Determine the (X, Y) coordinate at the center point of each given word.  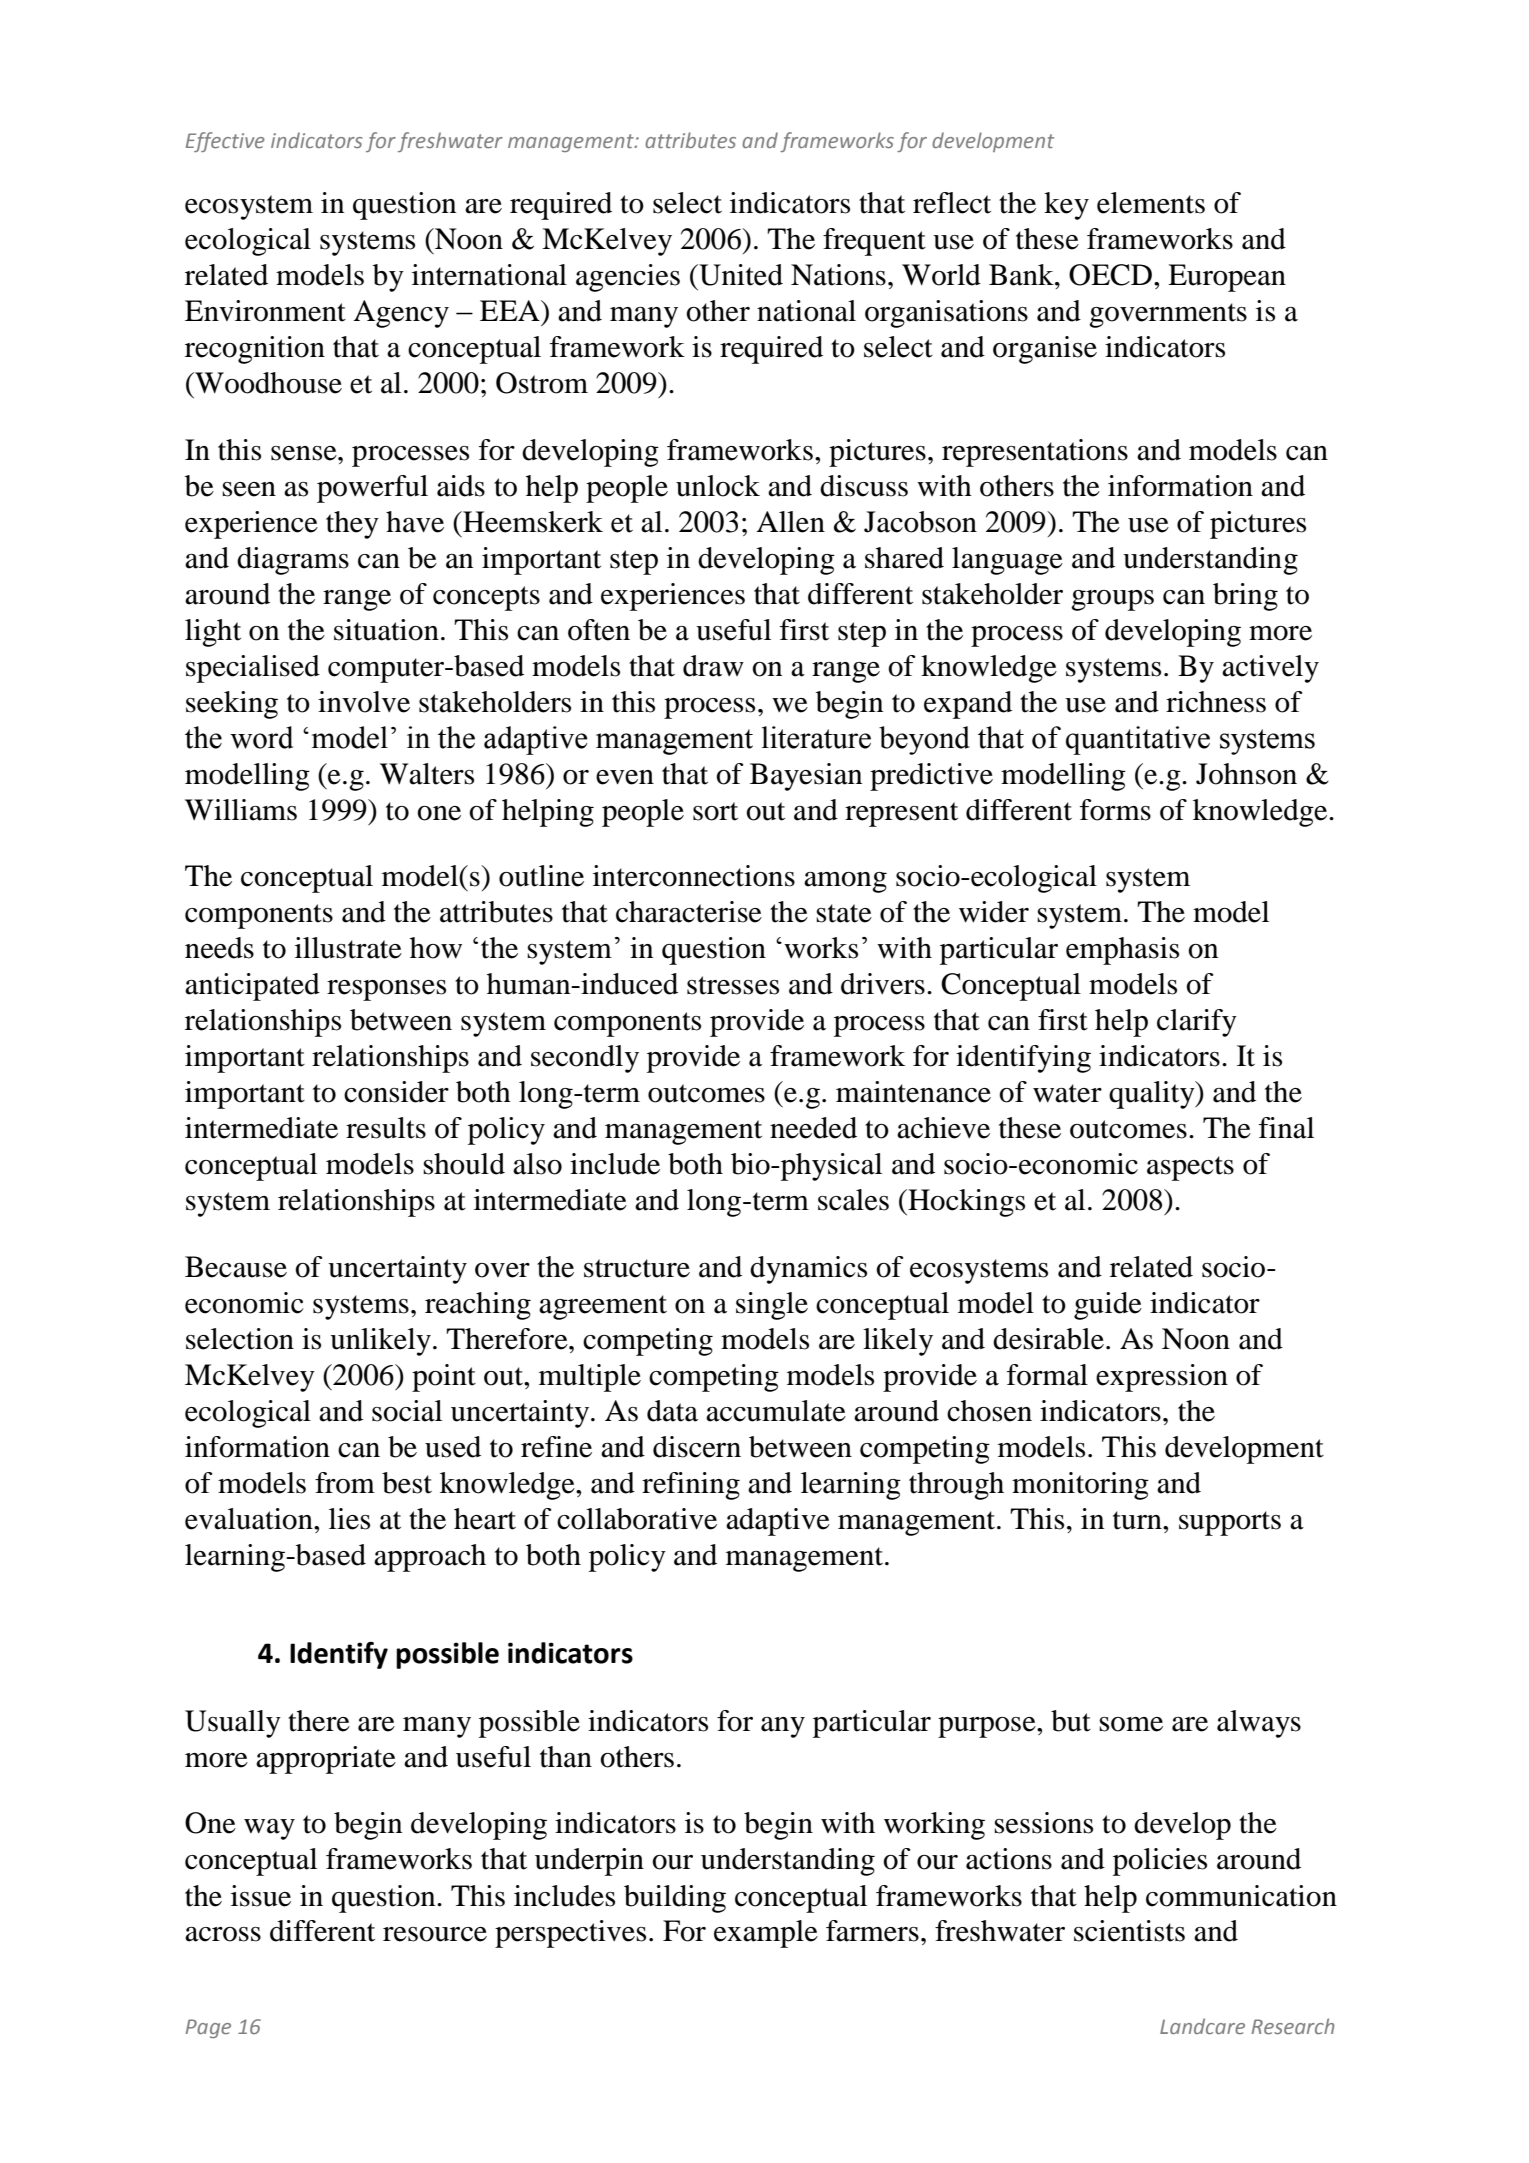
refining (691, 1486)
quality (1153, 1095)
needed (813, 1128)
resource (435, 1934)
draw (713, 666)
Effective (225, 142)
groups (1112, 600)
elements (1151, 203)
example (766, 1934)
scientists (1129, 1931)
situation (386, 630)
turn (1138, 1520)
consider (396, 1092)
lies (349, 1519)
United (740, 275)
